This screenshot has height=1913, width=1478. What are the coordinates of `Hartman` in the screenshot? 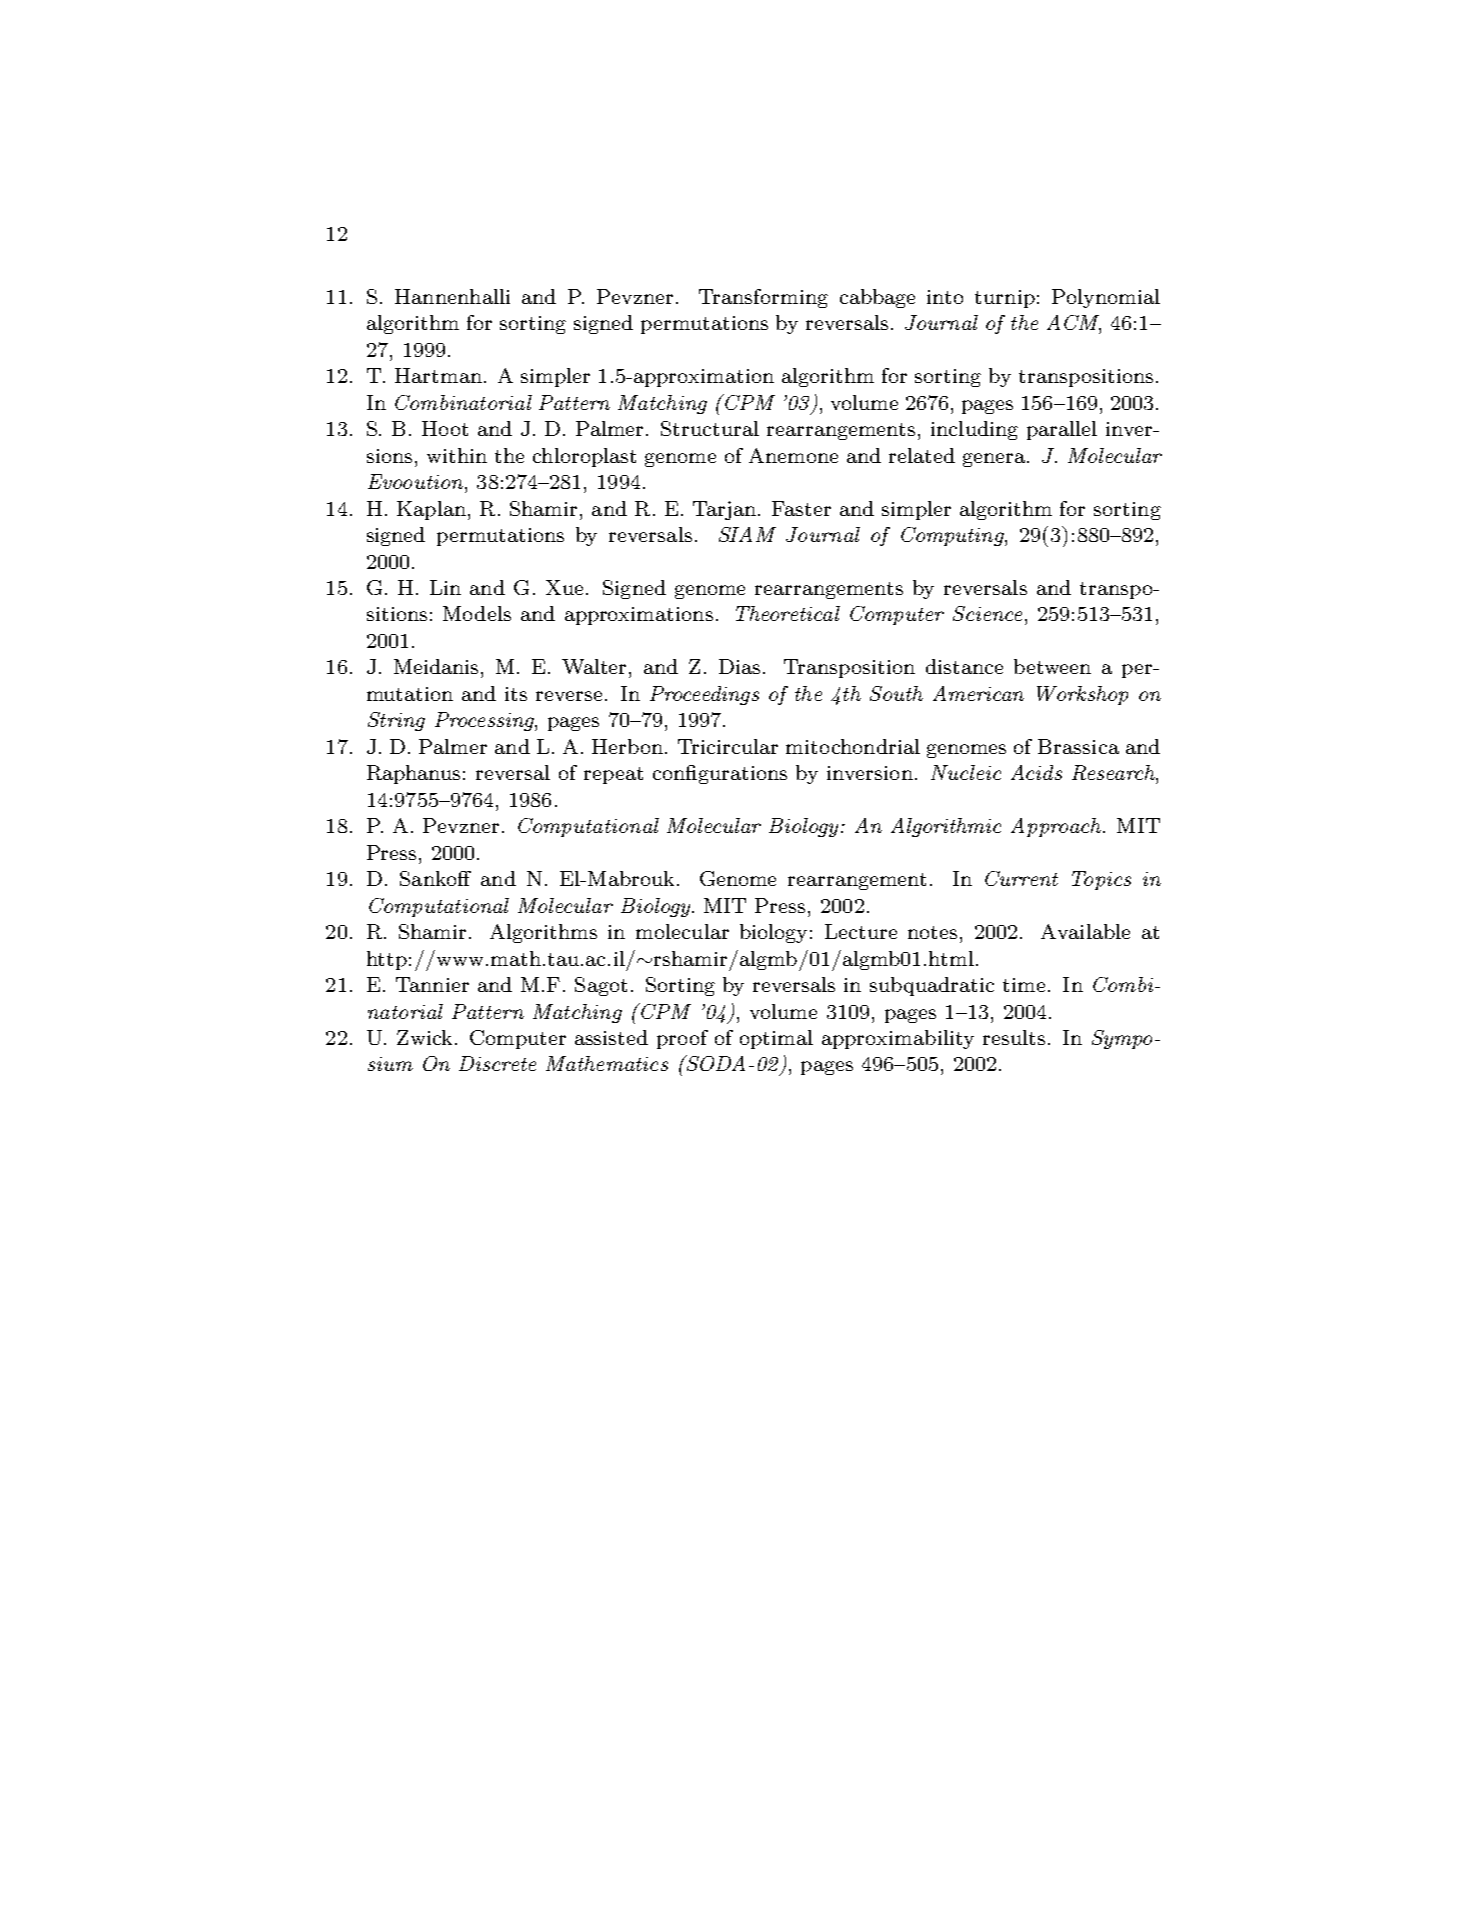 It's located at (438, 375).
